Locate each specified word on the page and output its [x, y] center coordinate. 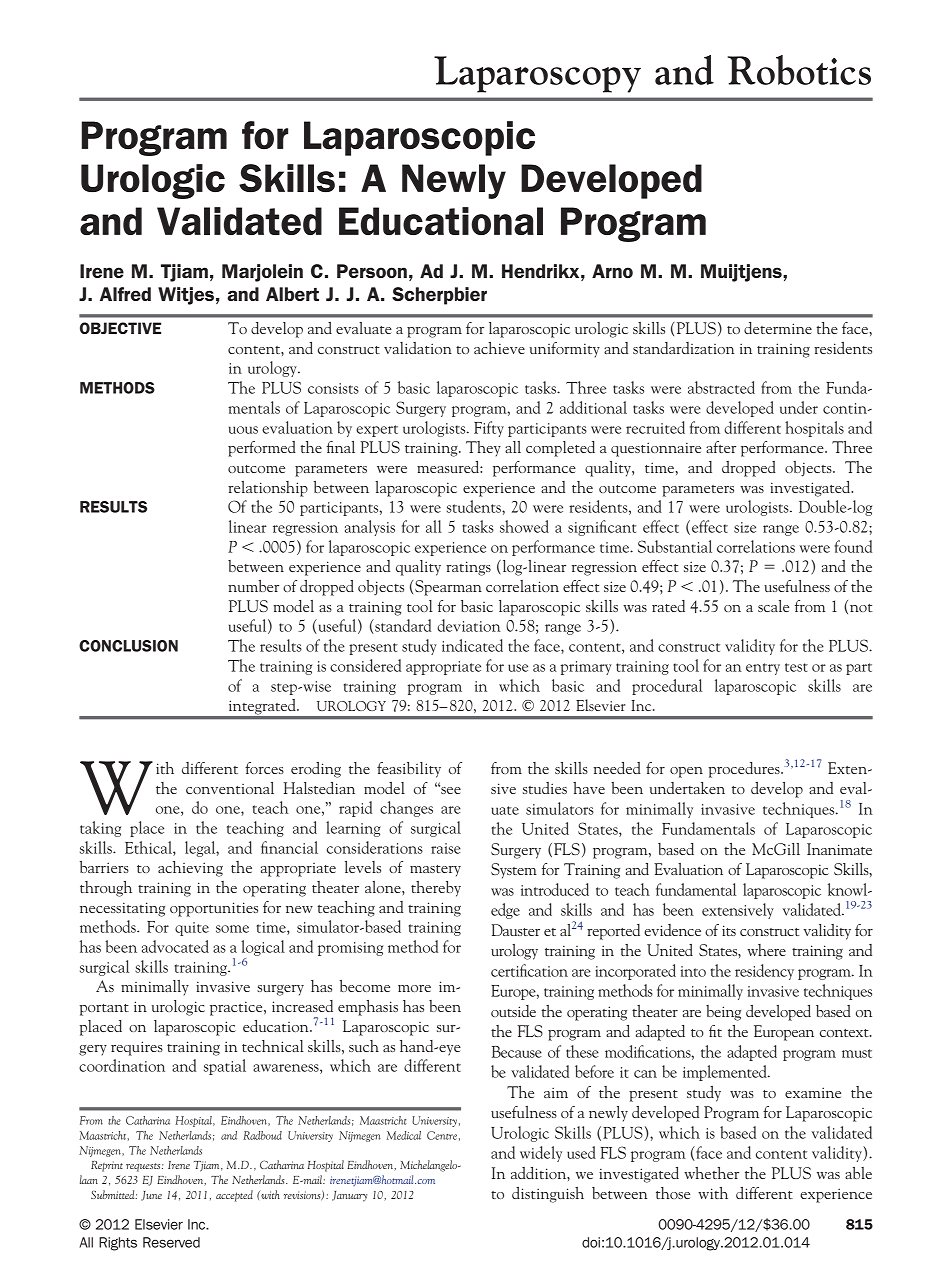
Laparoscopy [537, 74]
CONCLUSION [128, 646]
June [151, 1196]
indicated [472, 645]
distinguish [548, 1195]
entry [763, 669]
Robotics [799, 70]
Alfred [125, 294]
